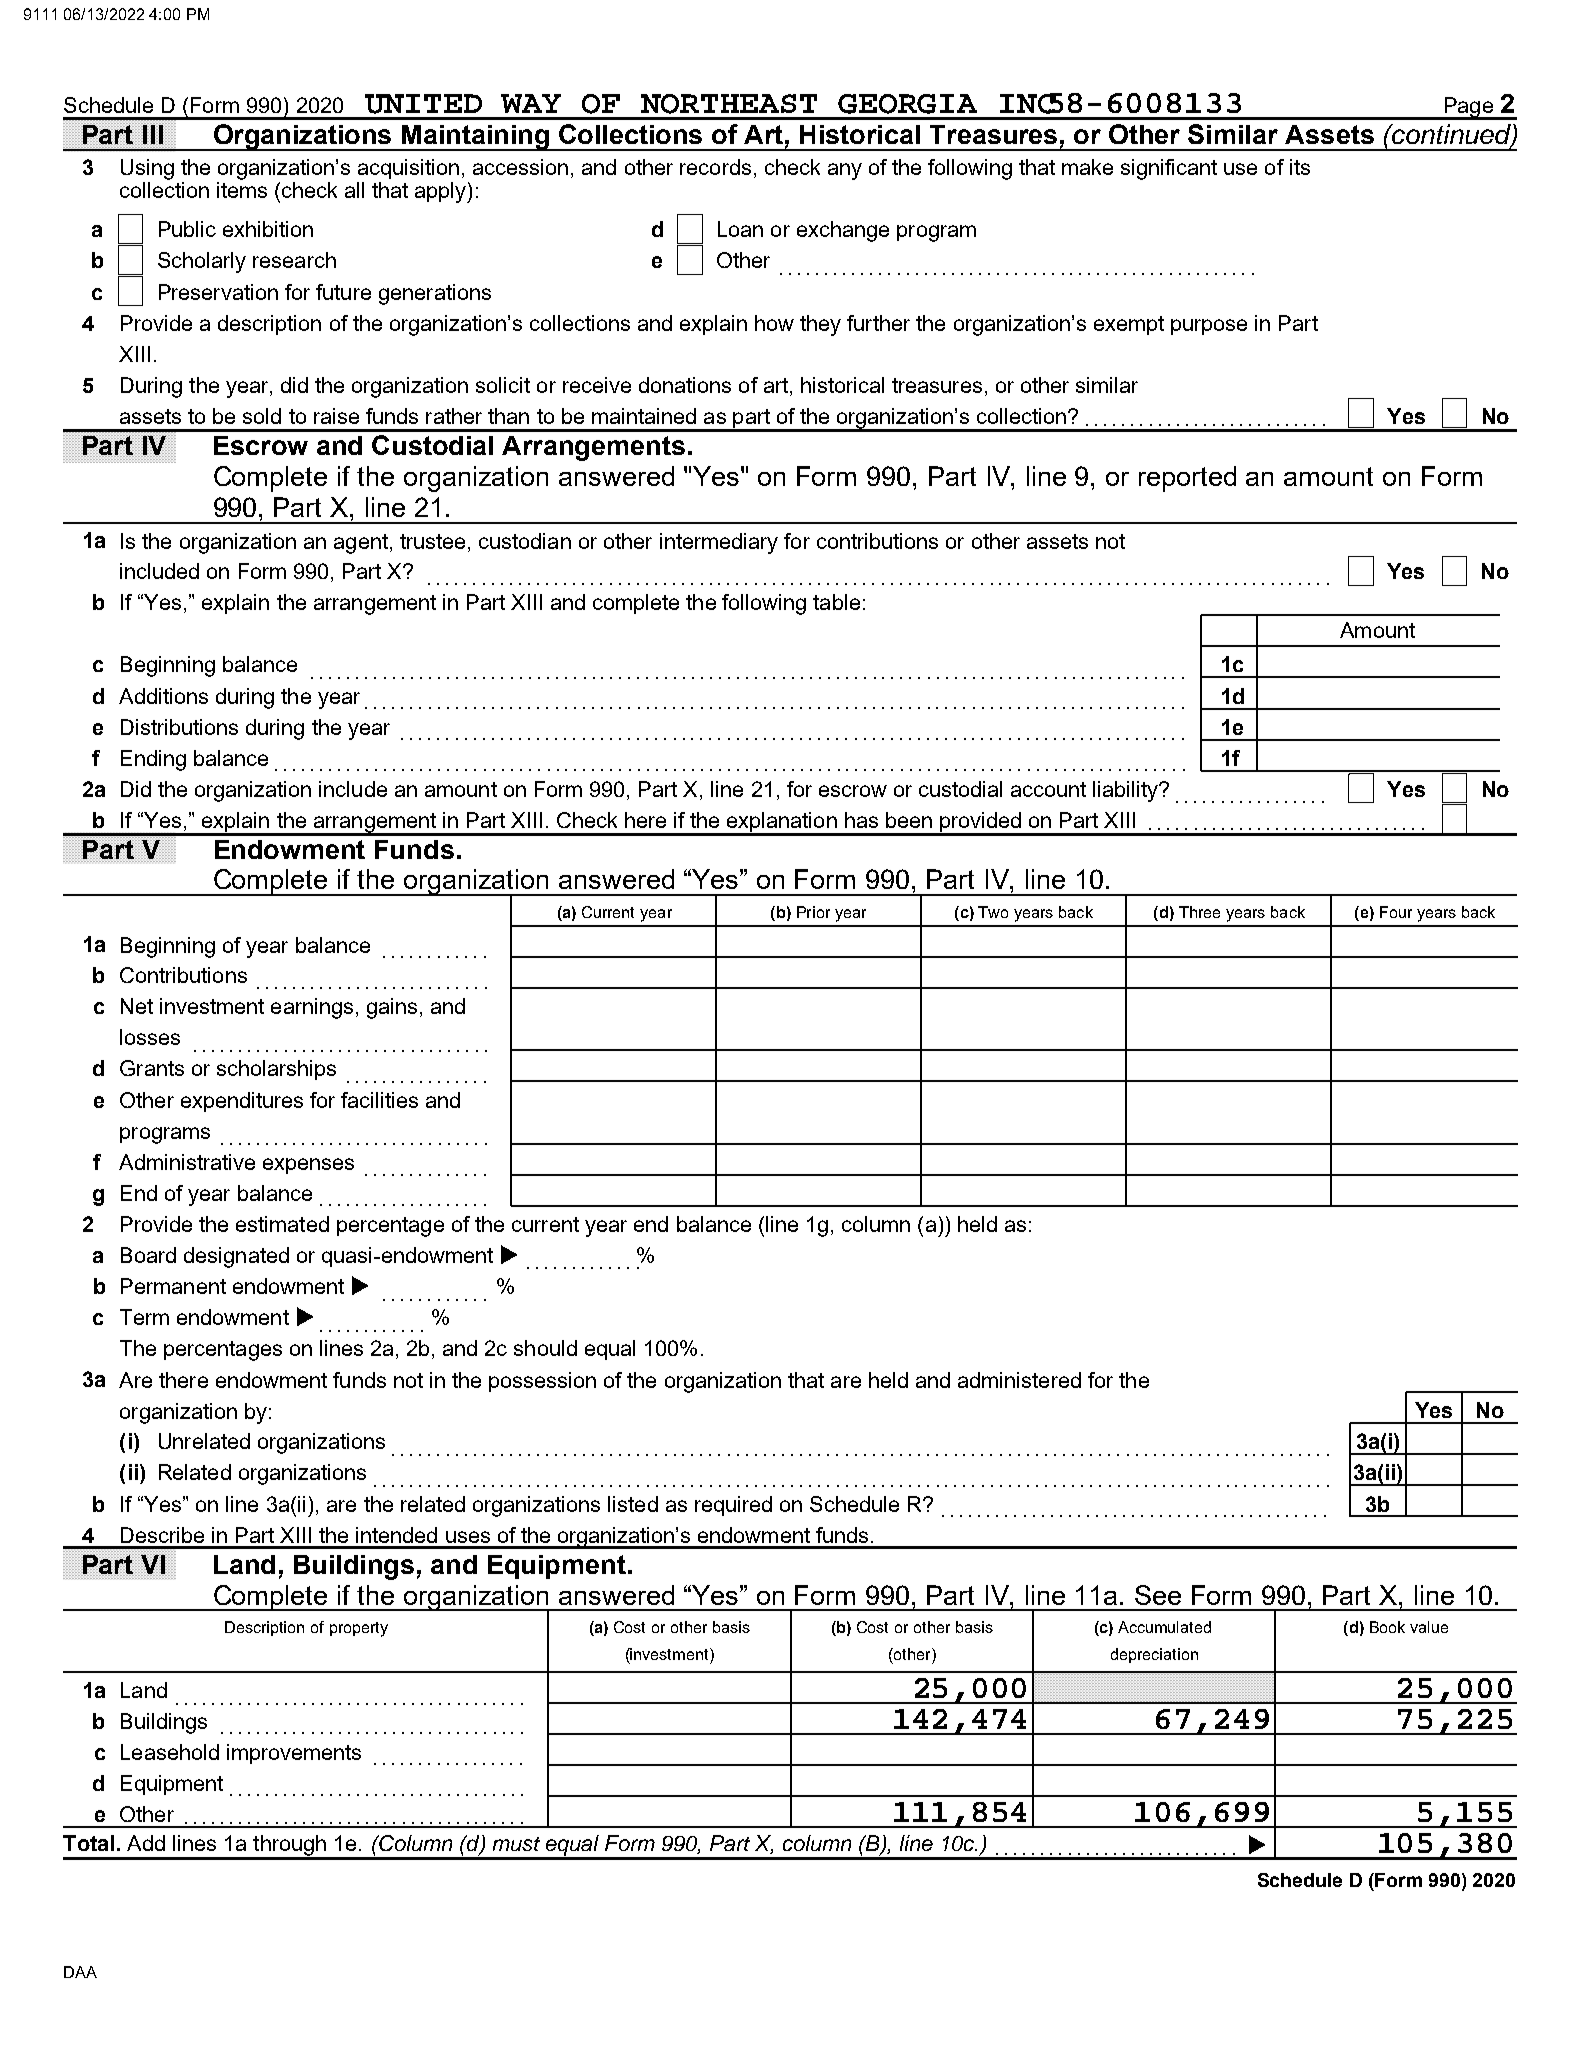 The image size is (1585, 2051). I want to click on table, so click(836, 602).
